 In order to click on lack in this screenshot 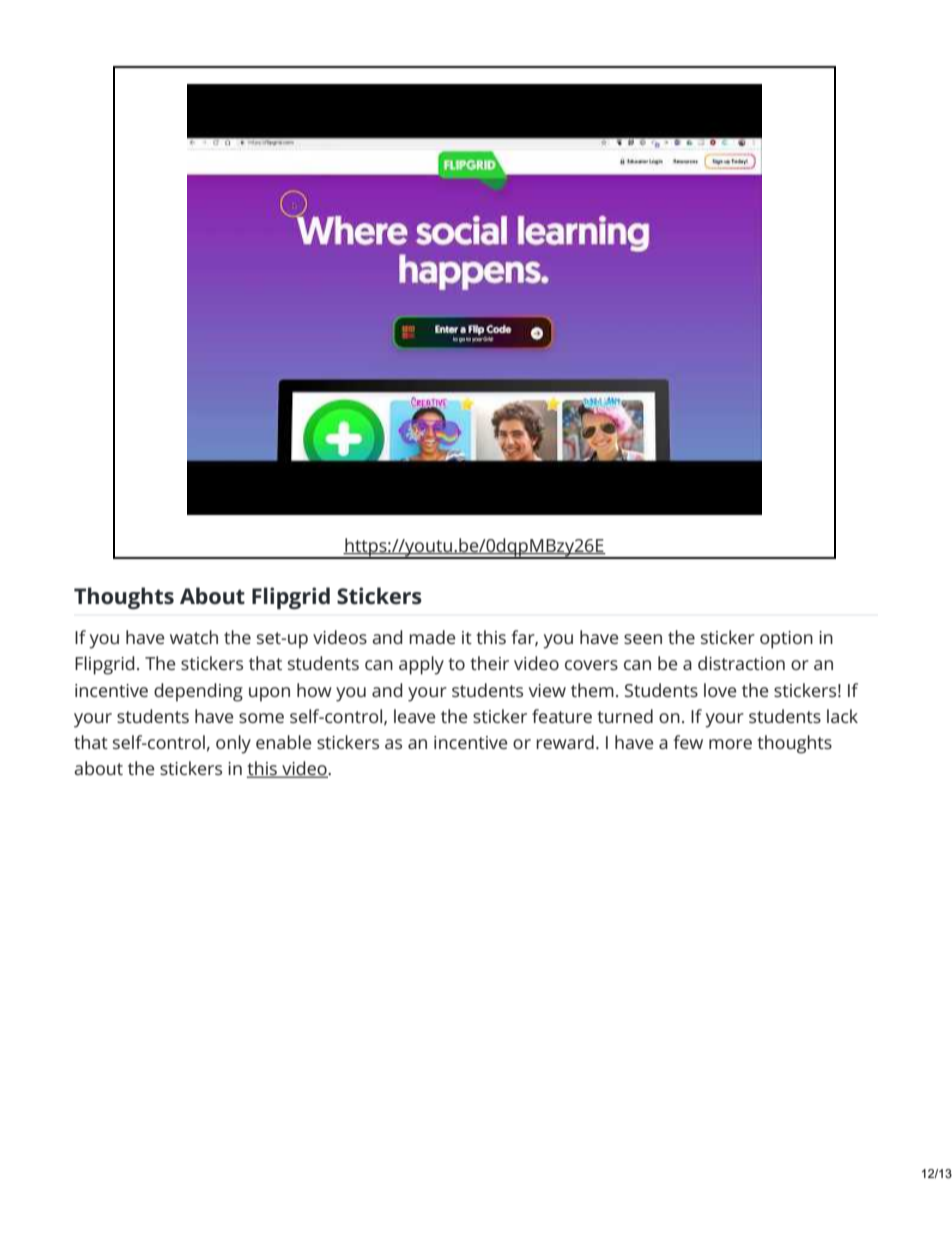, I will do `click(842, 716)`.
